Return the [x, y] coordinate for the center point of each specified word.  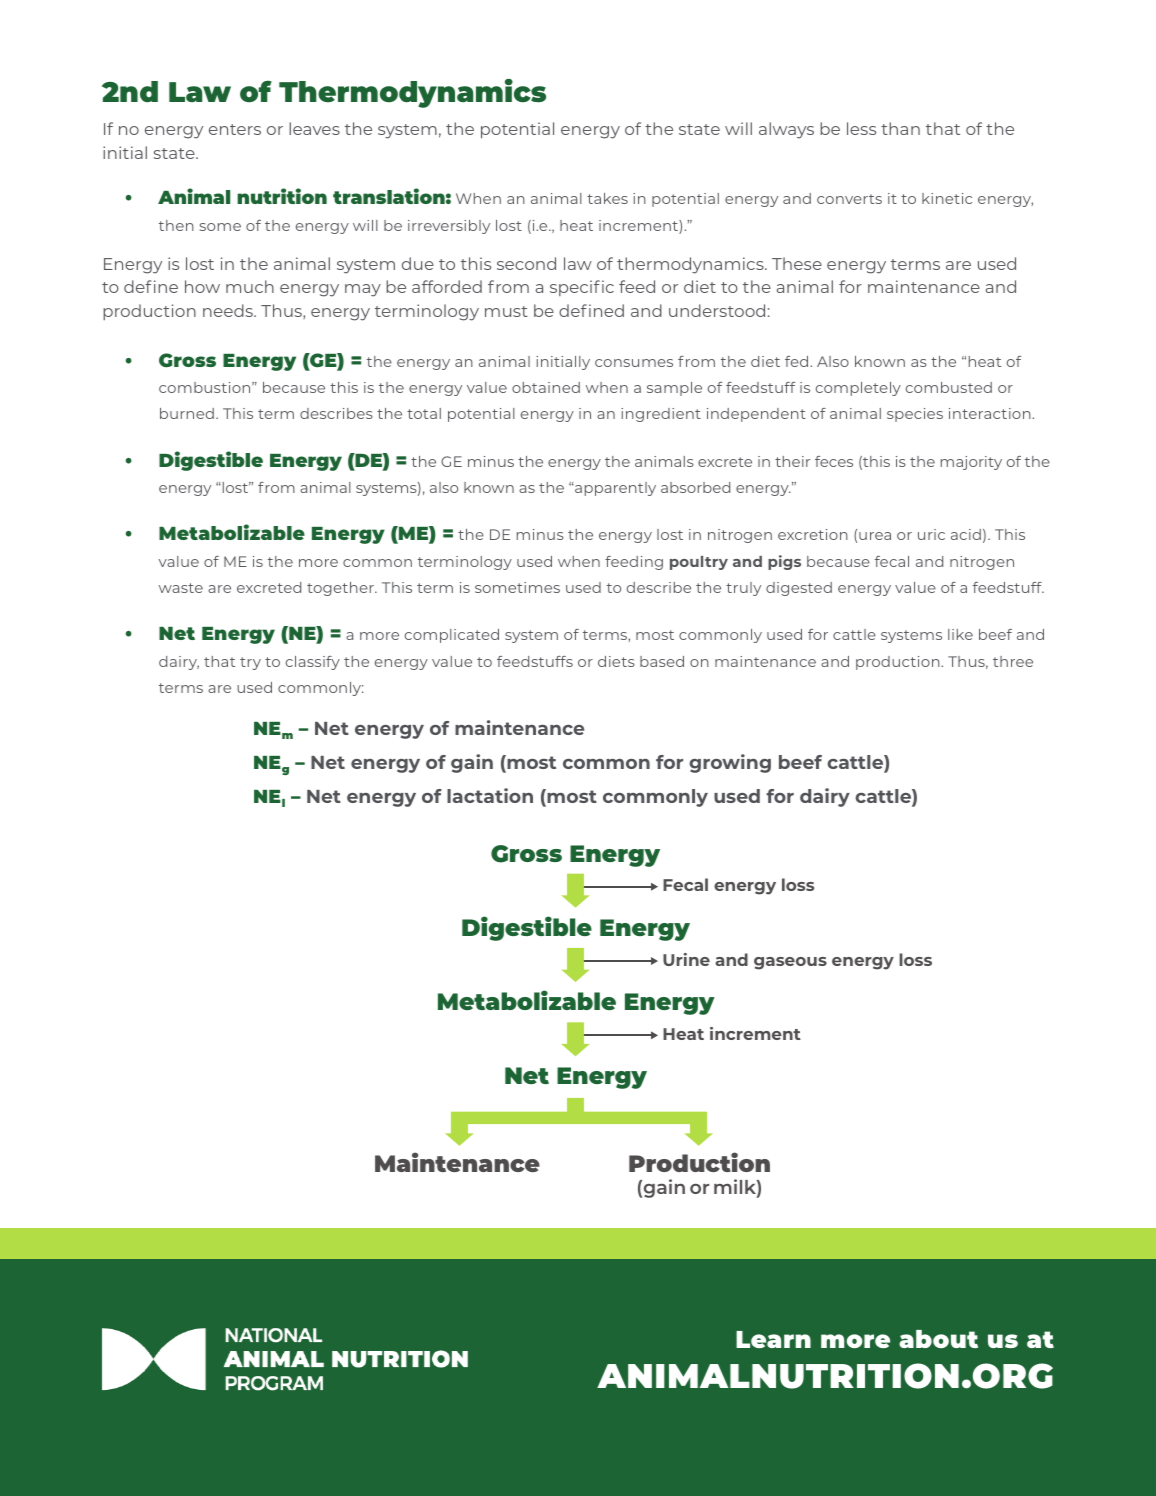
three [1013, 661]
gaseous [790, 963]
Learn [773, 1339]
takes [607, 198]
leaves [314, 128]
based [662, 661]
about [938, 1339]
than [900, 128]
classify [313, 663]
